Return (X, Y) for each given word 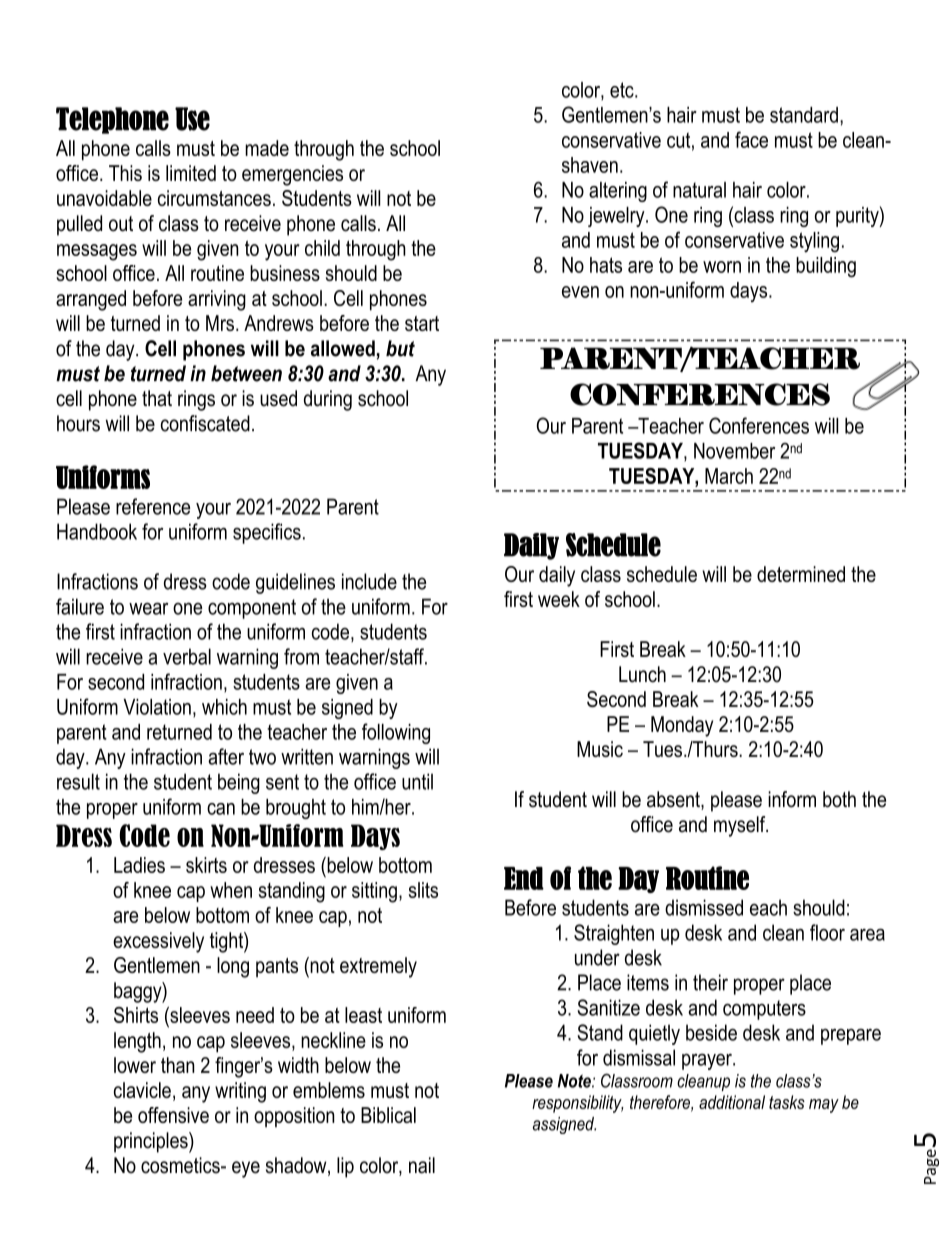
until (417, 781)
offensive (173, 1115)
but (400, 348)
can (221, 809)
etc (623, 90)
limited (191, 173)
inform (792, 799)
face (751, 139)
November (734, 451)
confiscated (205, 423)
